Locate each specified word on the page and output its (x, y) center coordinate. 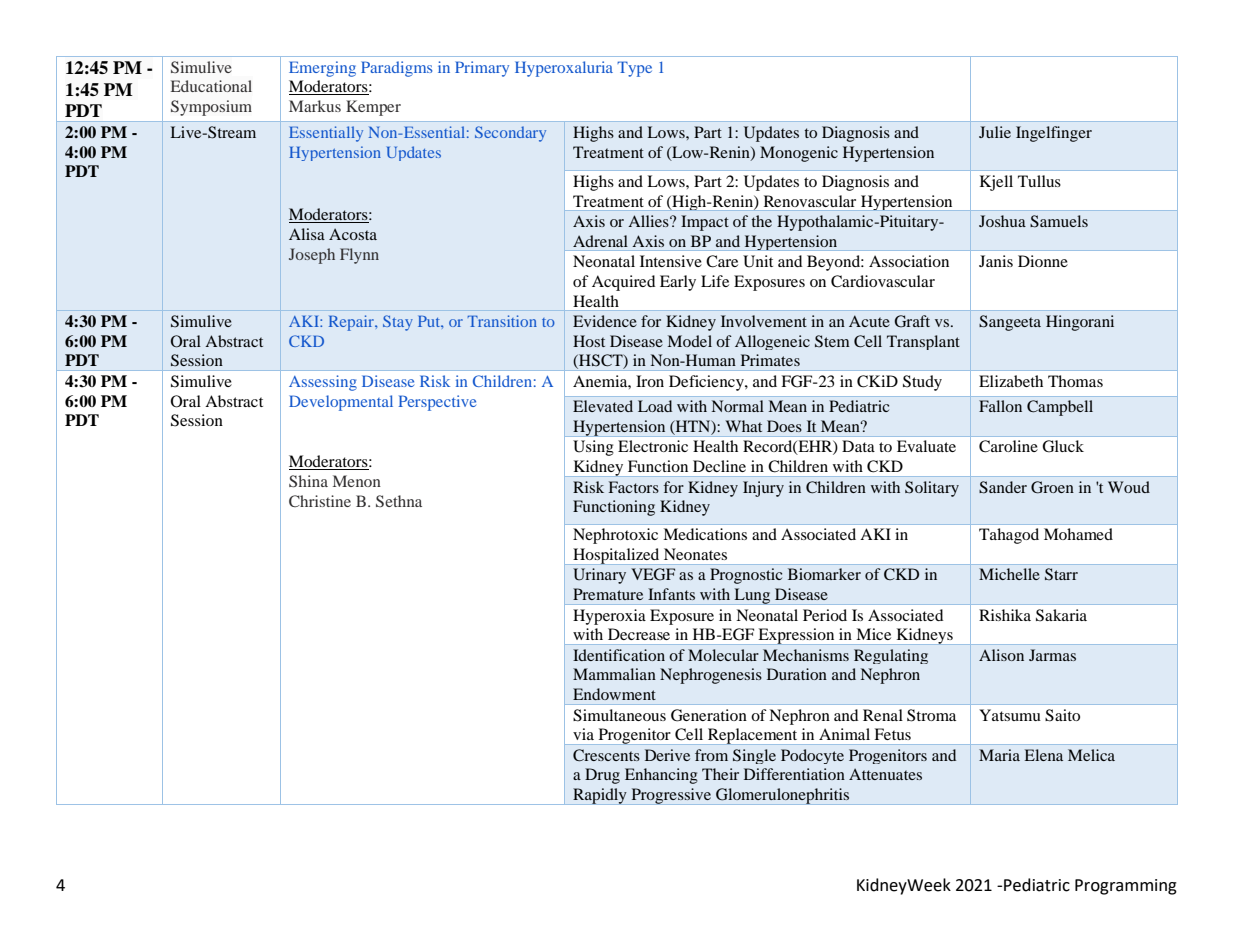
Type (634, 69)
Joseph (312, 256)
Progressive (671, 796)
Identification (619, 655)
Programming (1126, 887)
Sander (1003, 487)
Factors (634, 487)
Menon (357, 481)
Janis (996, 261)
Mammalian (614, 674)
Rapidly (600, 796)
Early (678, 283)
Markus (315, 106)
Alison (1001, 655)
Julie (995, 132)
